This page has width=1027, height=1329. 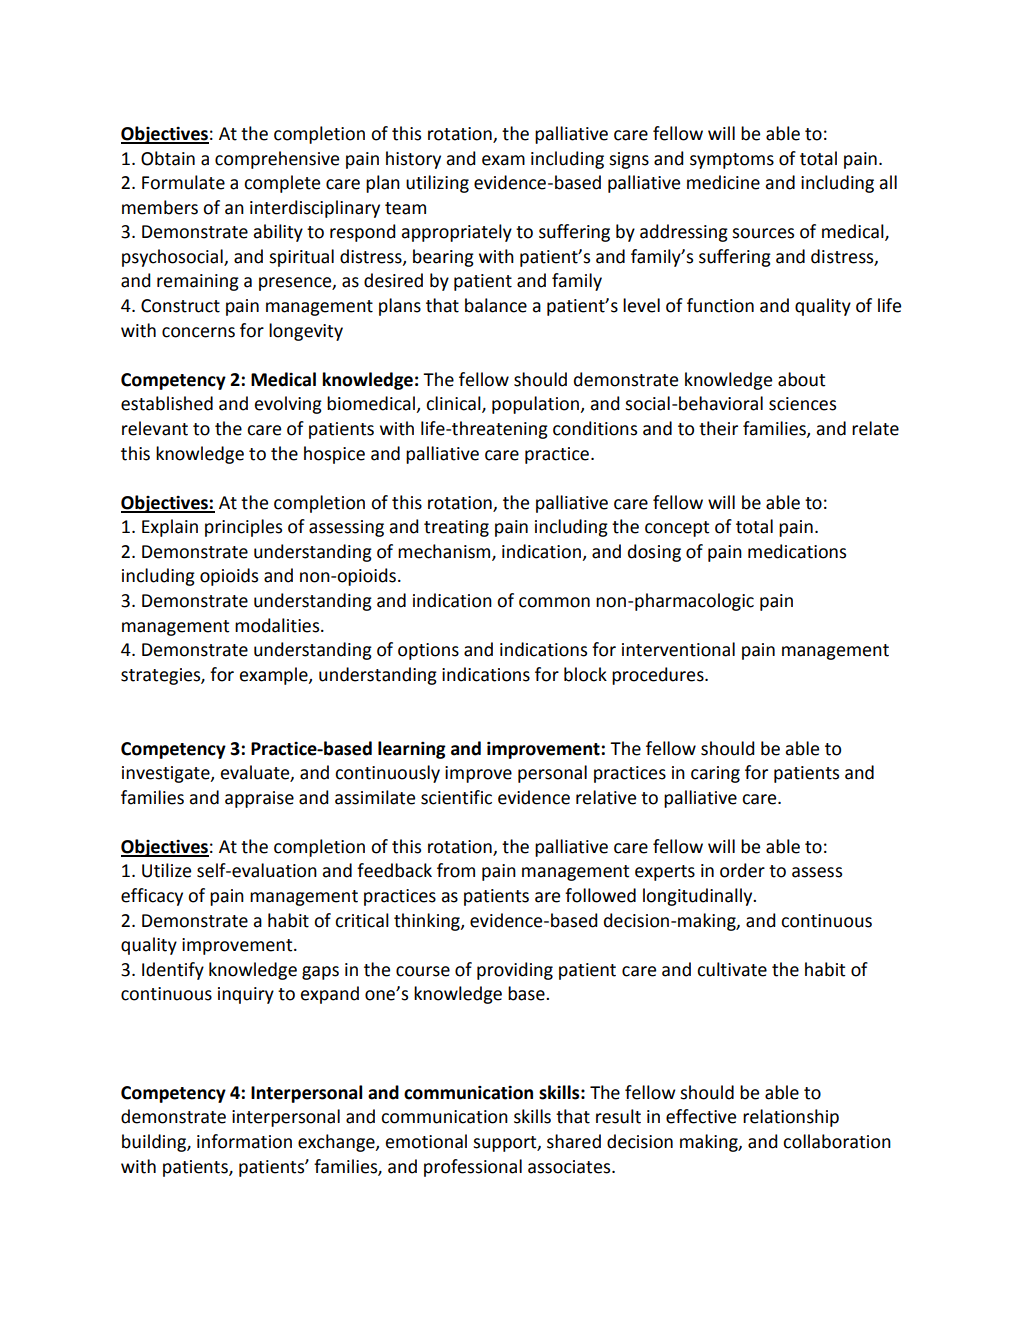 I want to click on medicine, so click(x=723, y=182).
